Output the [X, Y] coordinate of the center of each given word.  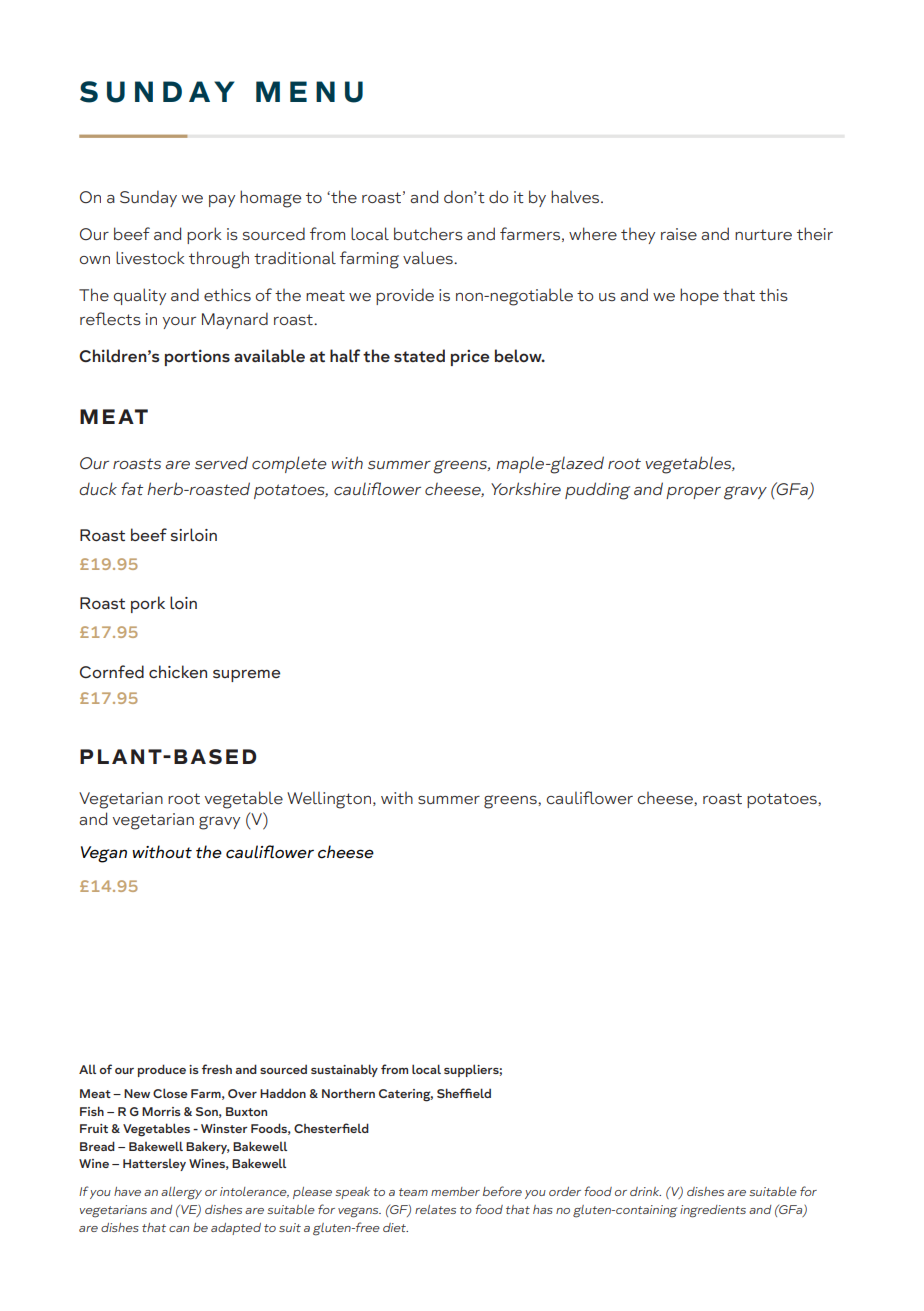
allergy [181, 1193]
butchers [428, 234]
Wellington [329, 800]
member [455, 1191]
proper [693, 493]
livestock [150, 258]
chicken [178, 671]
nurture [763, 234]
